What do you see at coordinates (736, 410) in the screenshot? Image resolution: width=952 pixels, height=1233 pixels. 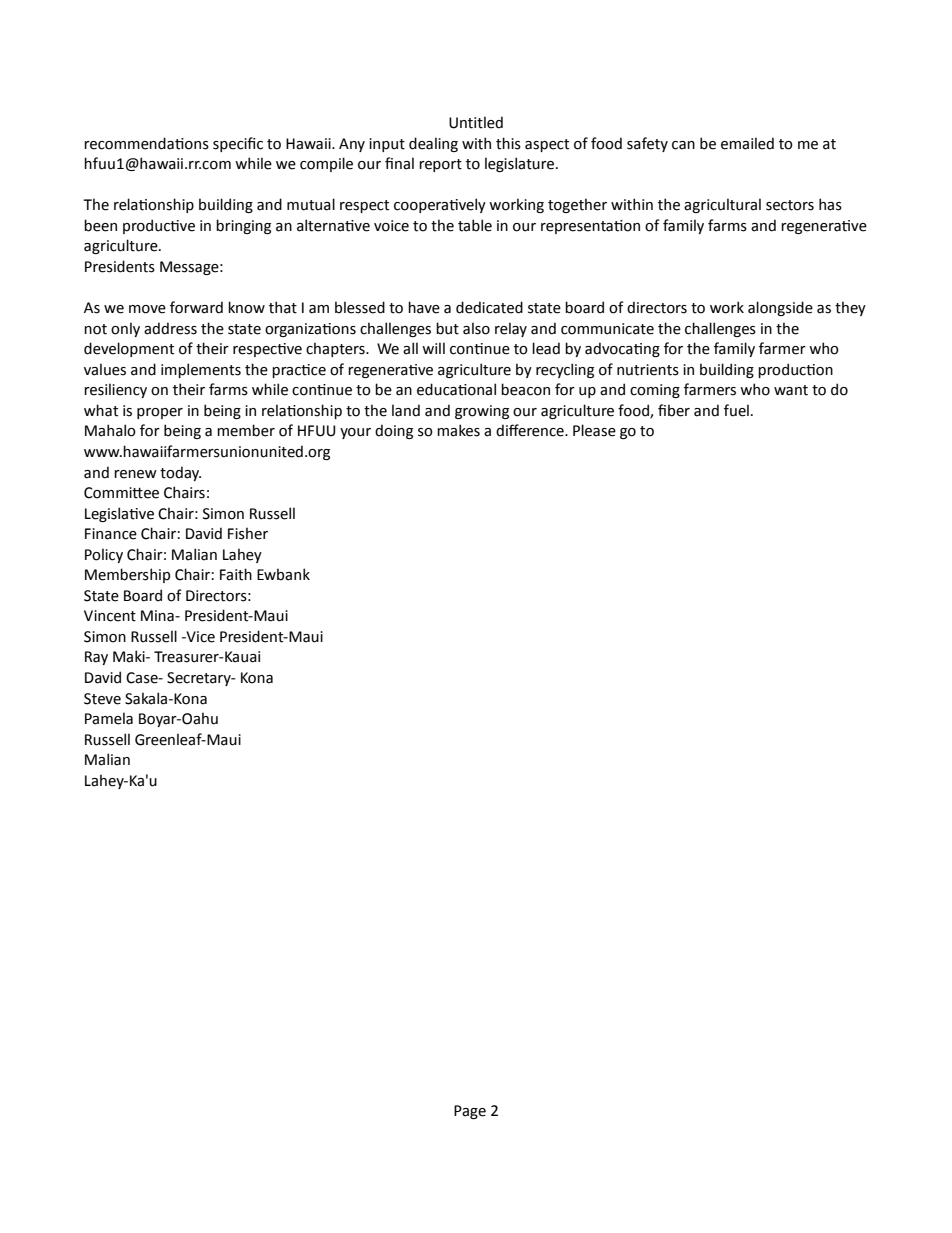 I see `fuel` at bounding box center [736, 410].
